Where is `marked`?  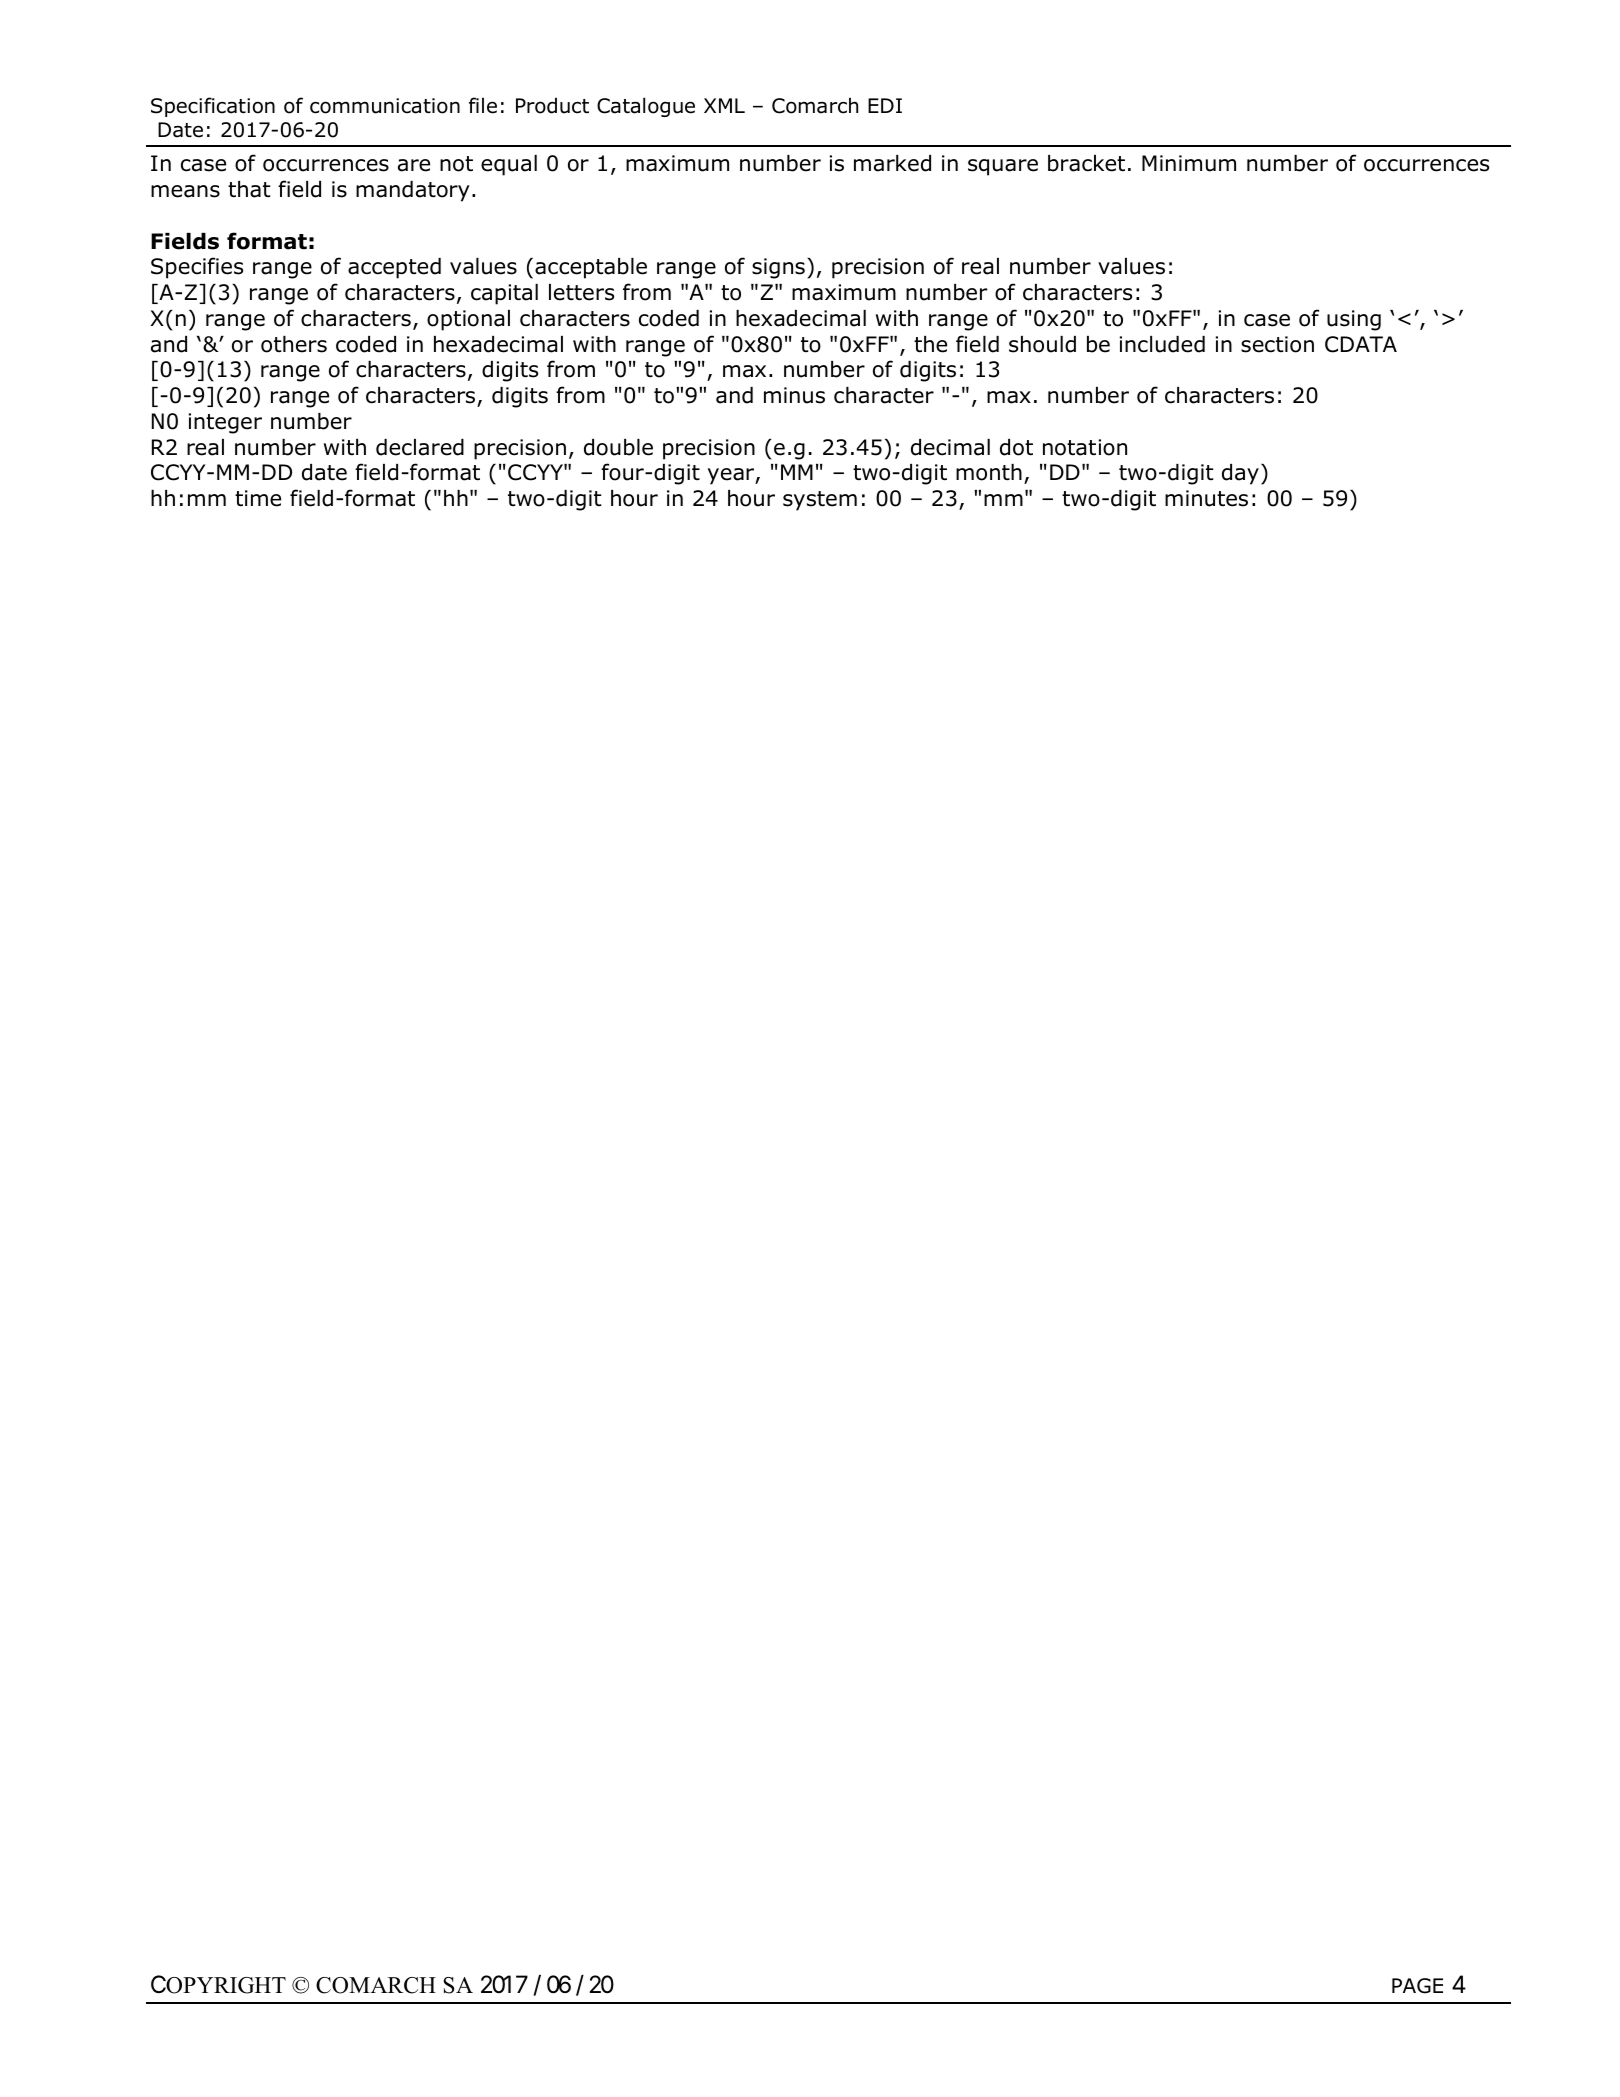 marked is located at coordinates (892, 163).
